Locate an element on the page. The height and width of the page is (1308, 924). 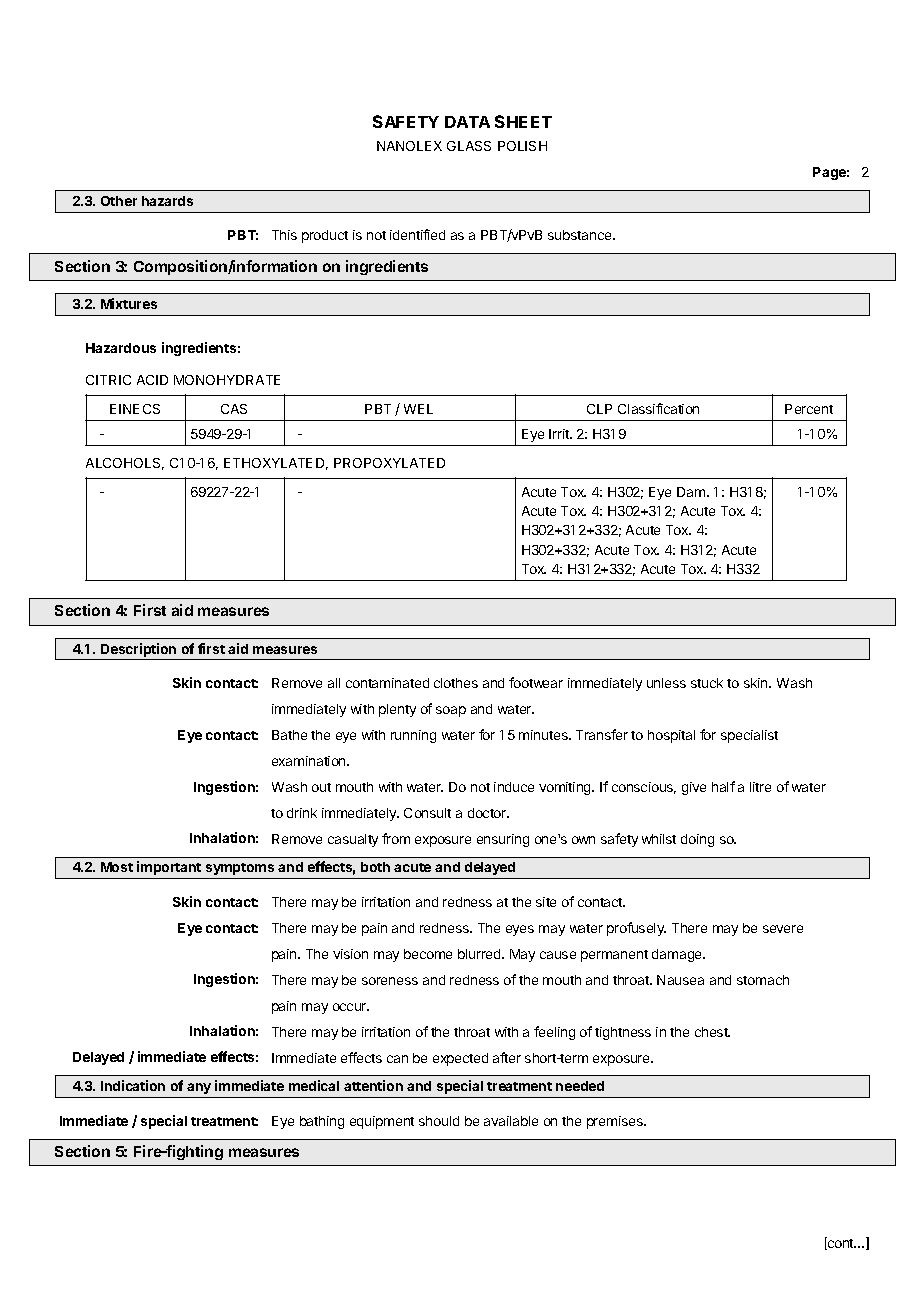
should is located at coordinates (439, 1121).
